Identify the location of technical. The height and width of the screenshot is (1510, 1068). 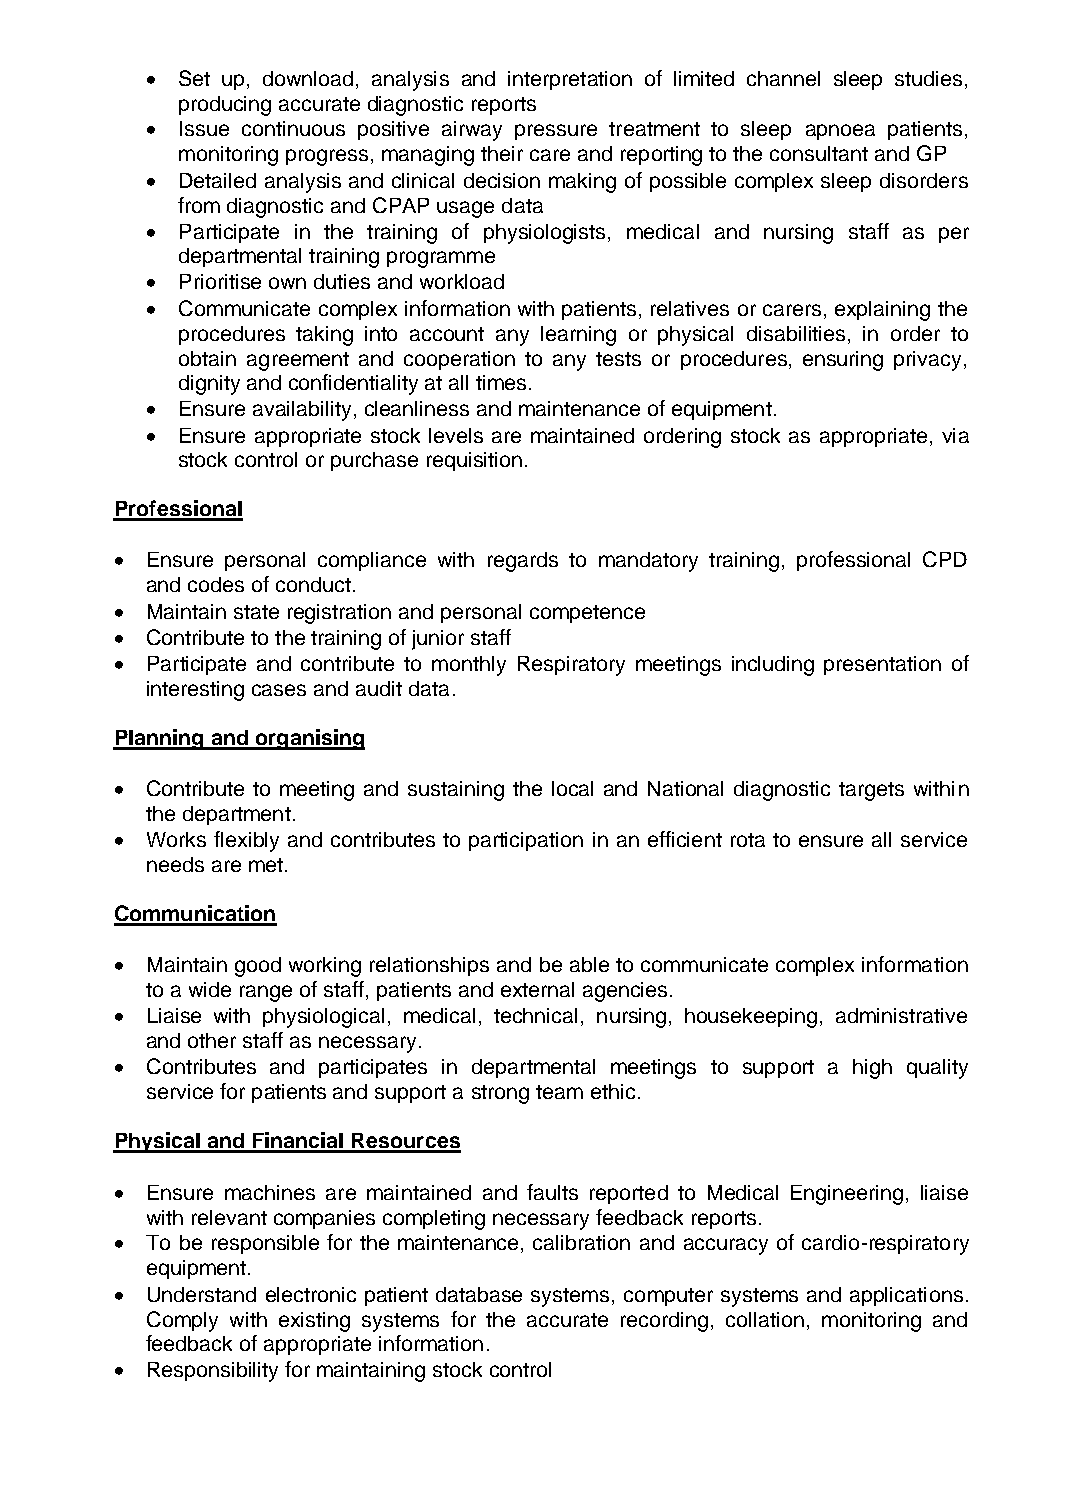
(535, 1015).
